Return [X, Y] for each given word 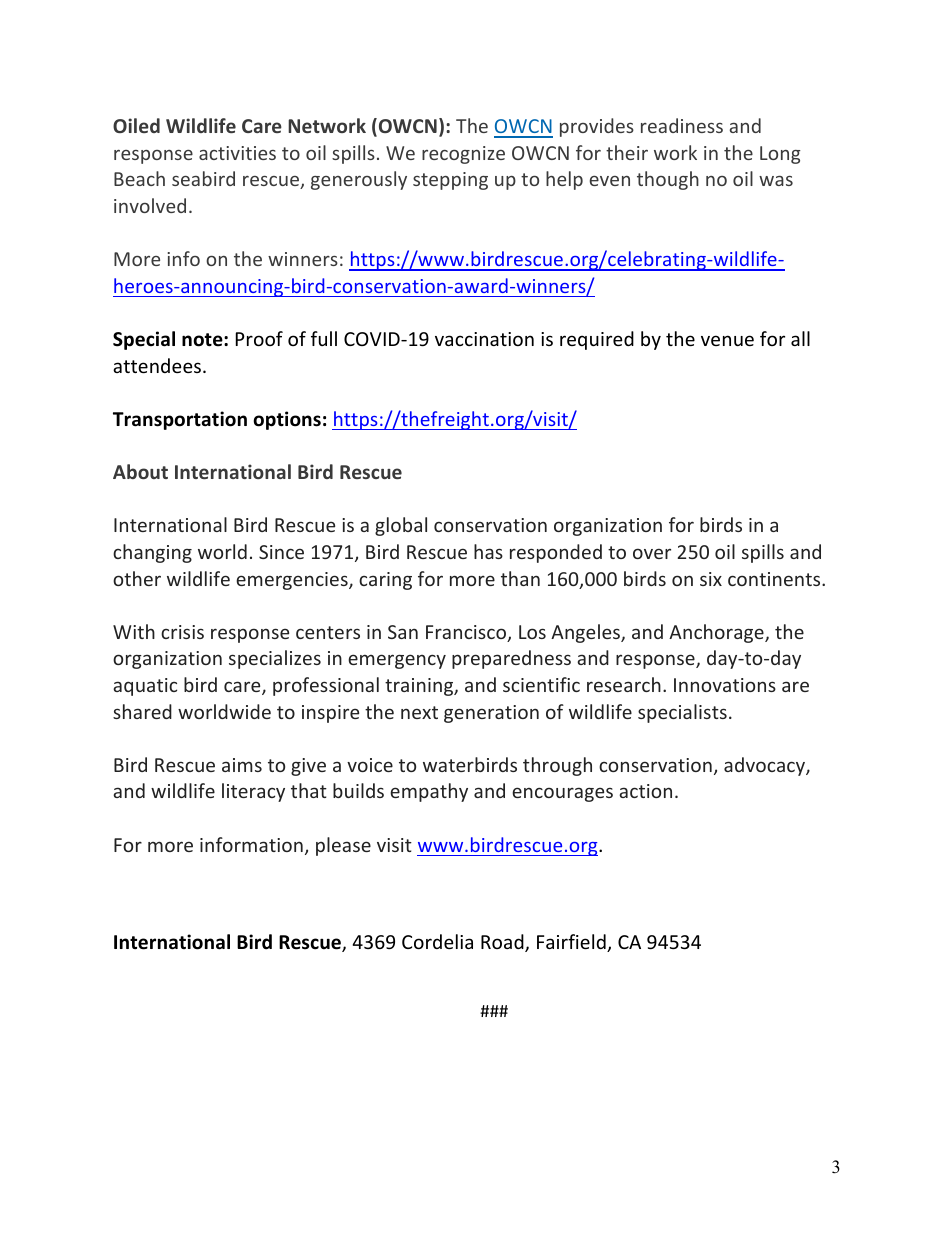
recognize [463, 155]
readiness [682, 125]
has [488, 551]
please [343, 846]
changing [152, 553]
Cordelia [437, 941]
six [711, 579]
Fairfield [572, 943]
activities [237, 153]
